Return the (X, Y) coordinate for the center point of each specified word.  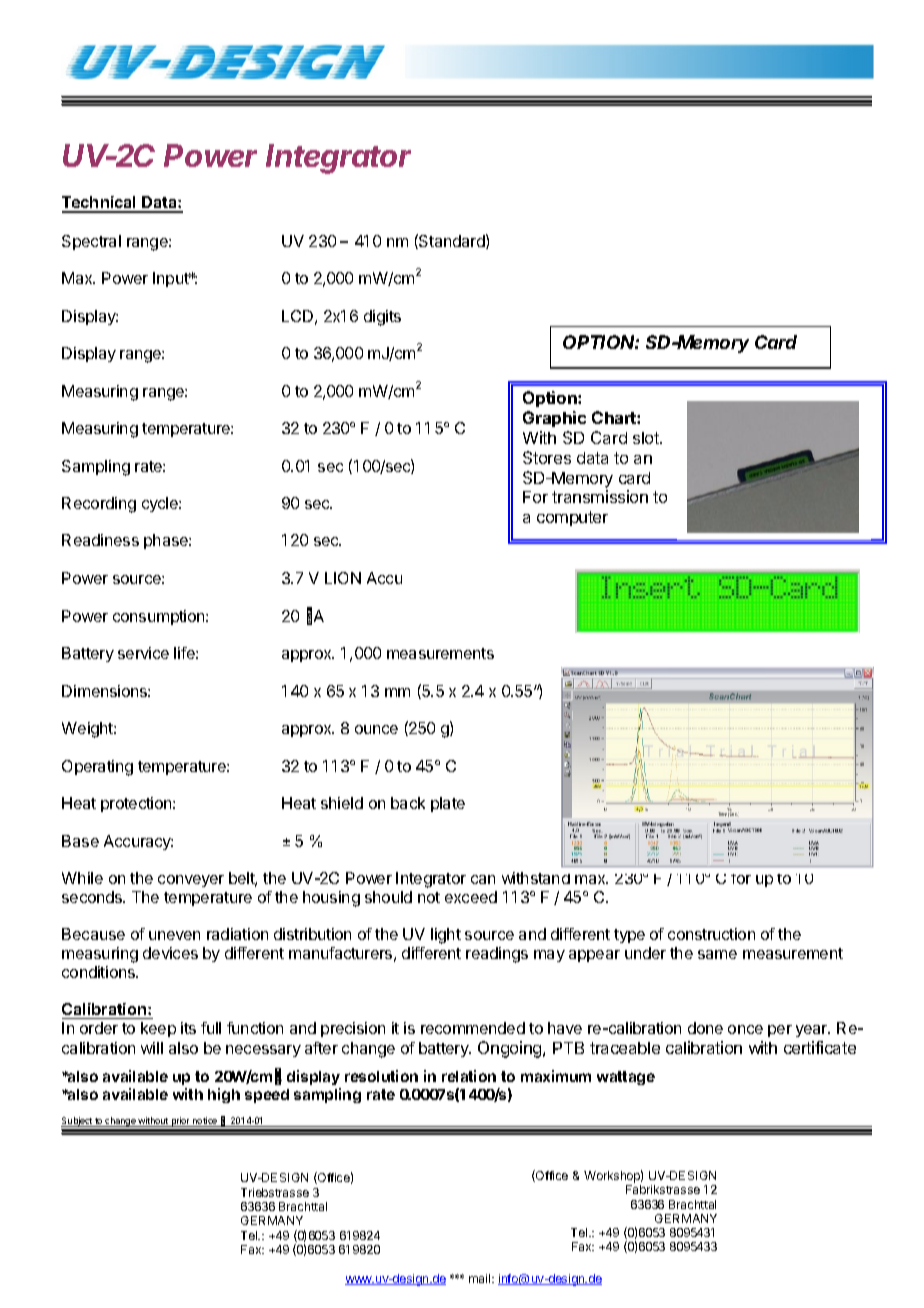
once (745, 1029)
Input (172, 279)
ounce (376, 729)
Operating (97, 768)
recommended (473, 1028)
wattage (626, 1078)
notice (205, 1122)
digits (382, 318)
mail (481, 1278)
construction (711, 934)
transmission (600, 496)
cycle (161, 504)
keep (158, 1029)
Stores (547, 457)
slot (647, 438)
